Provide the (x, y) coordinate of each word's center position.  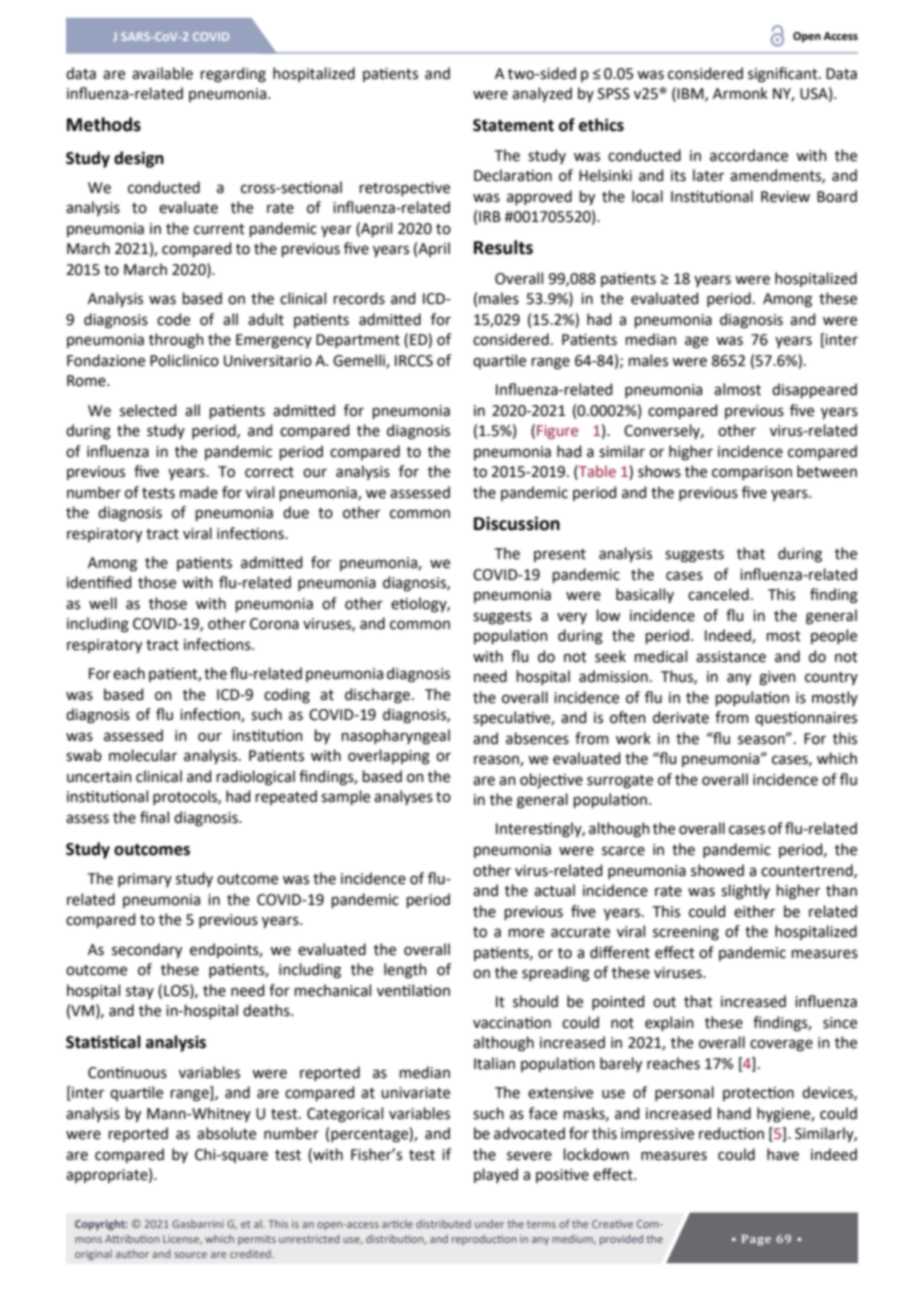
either (754, 911)
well (103, 603)
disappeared (814, 390)
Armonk (740, 93)
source (190, 1255)
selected (148, 410)
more (526, 933)
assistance (731, 657)
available (162, 73)
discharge (377, 696)
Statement (513, 125)
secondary (147, 950)
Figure (557, 432)
